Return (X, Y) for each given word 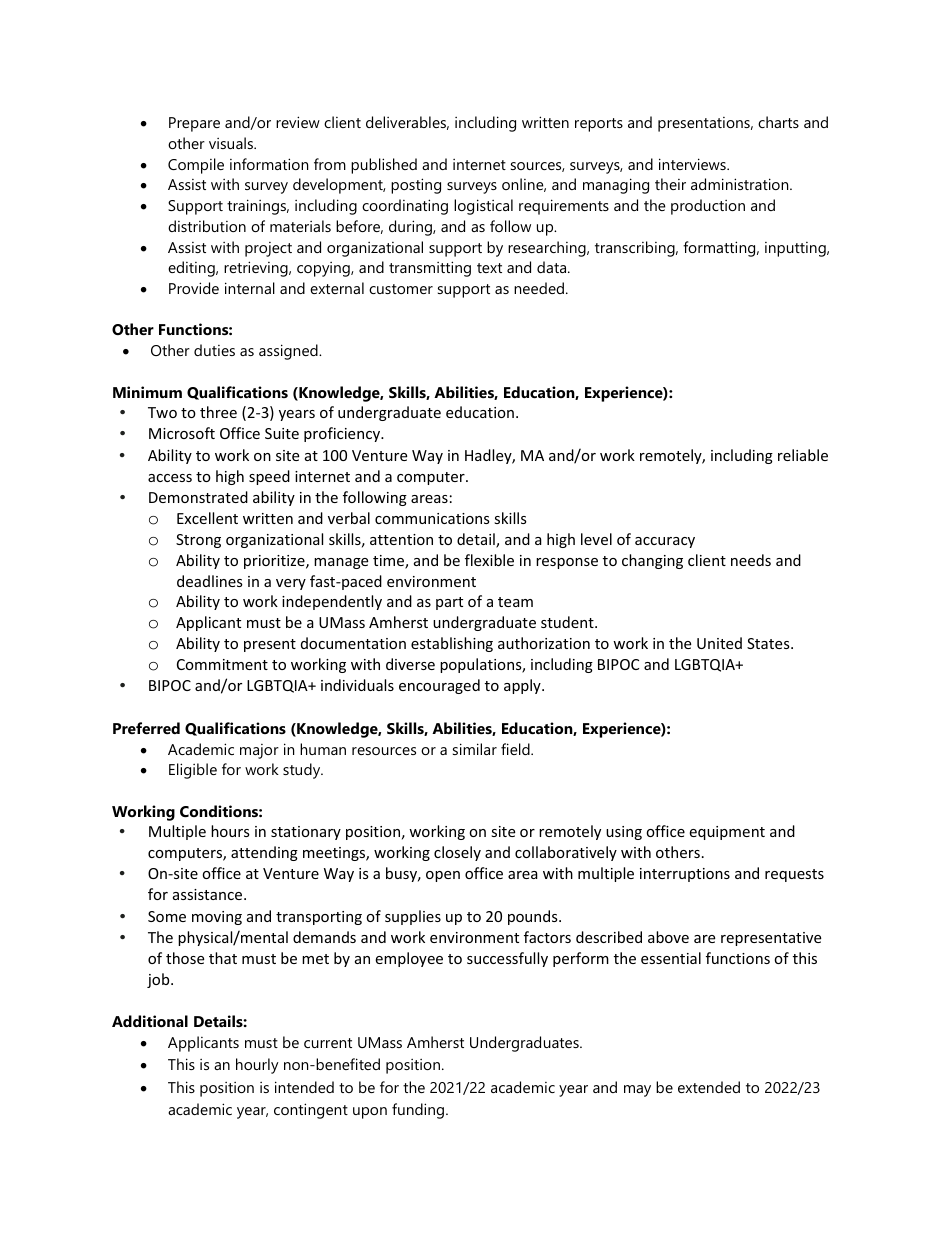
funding (419, 1111)
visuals (232, 143)
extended (709, 1087)
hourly (257, 1066)
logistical (483, 207)
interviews (693, 164)
